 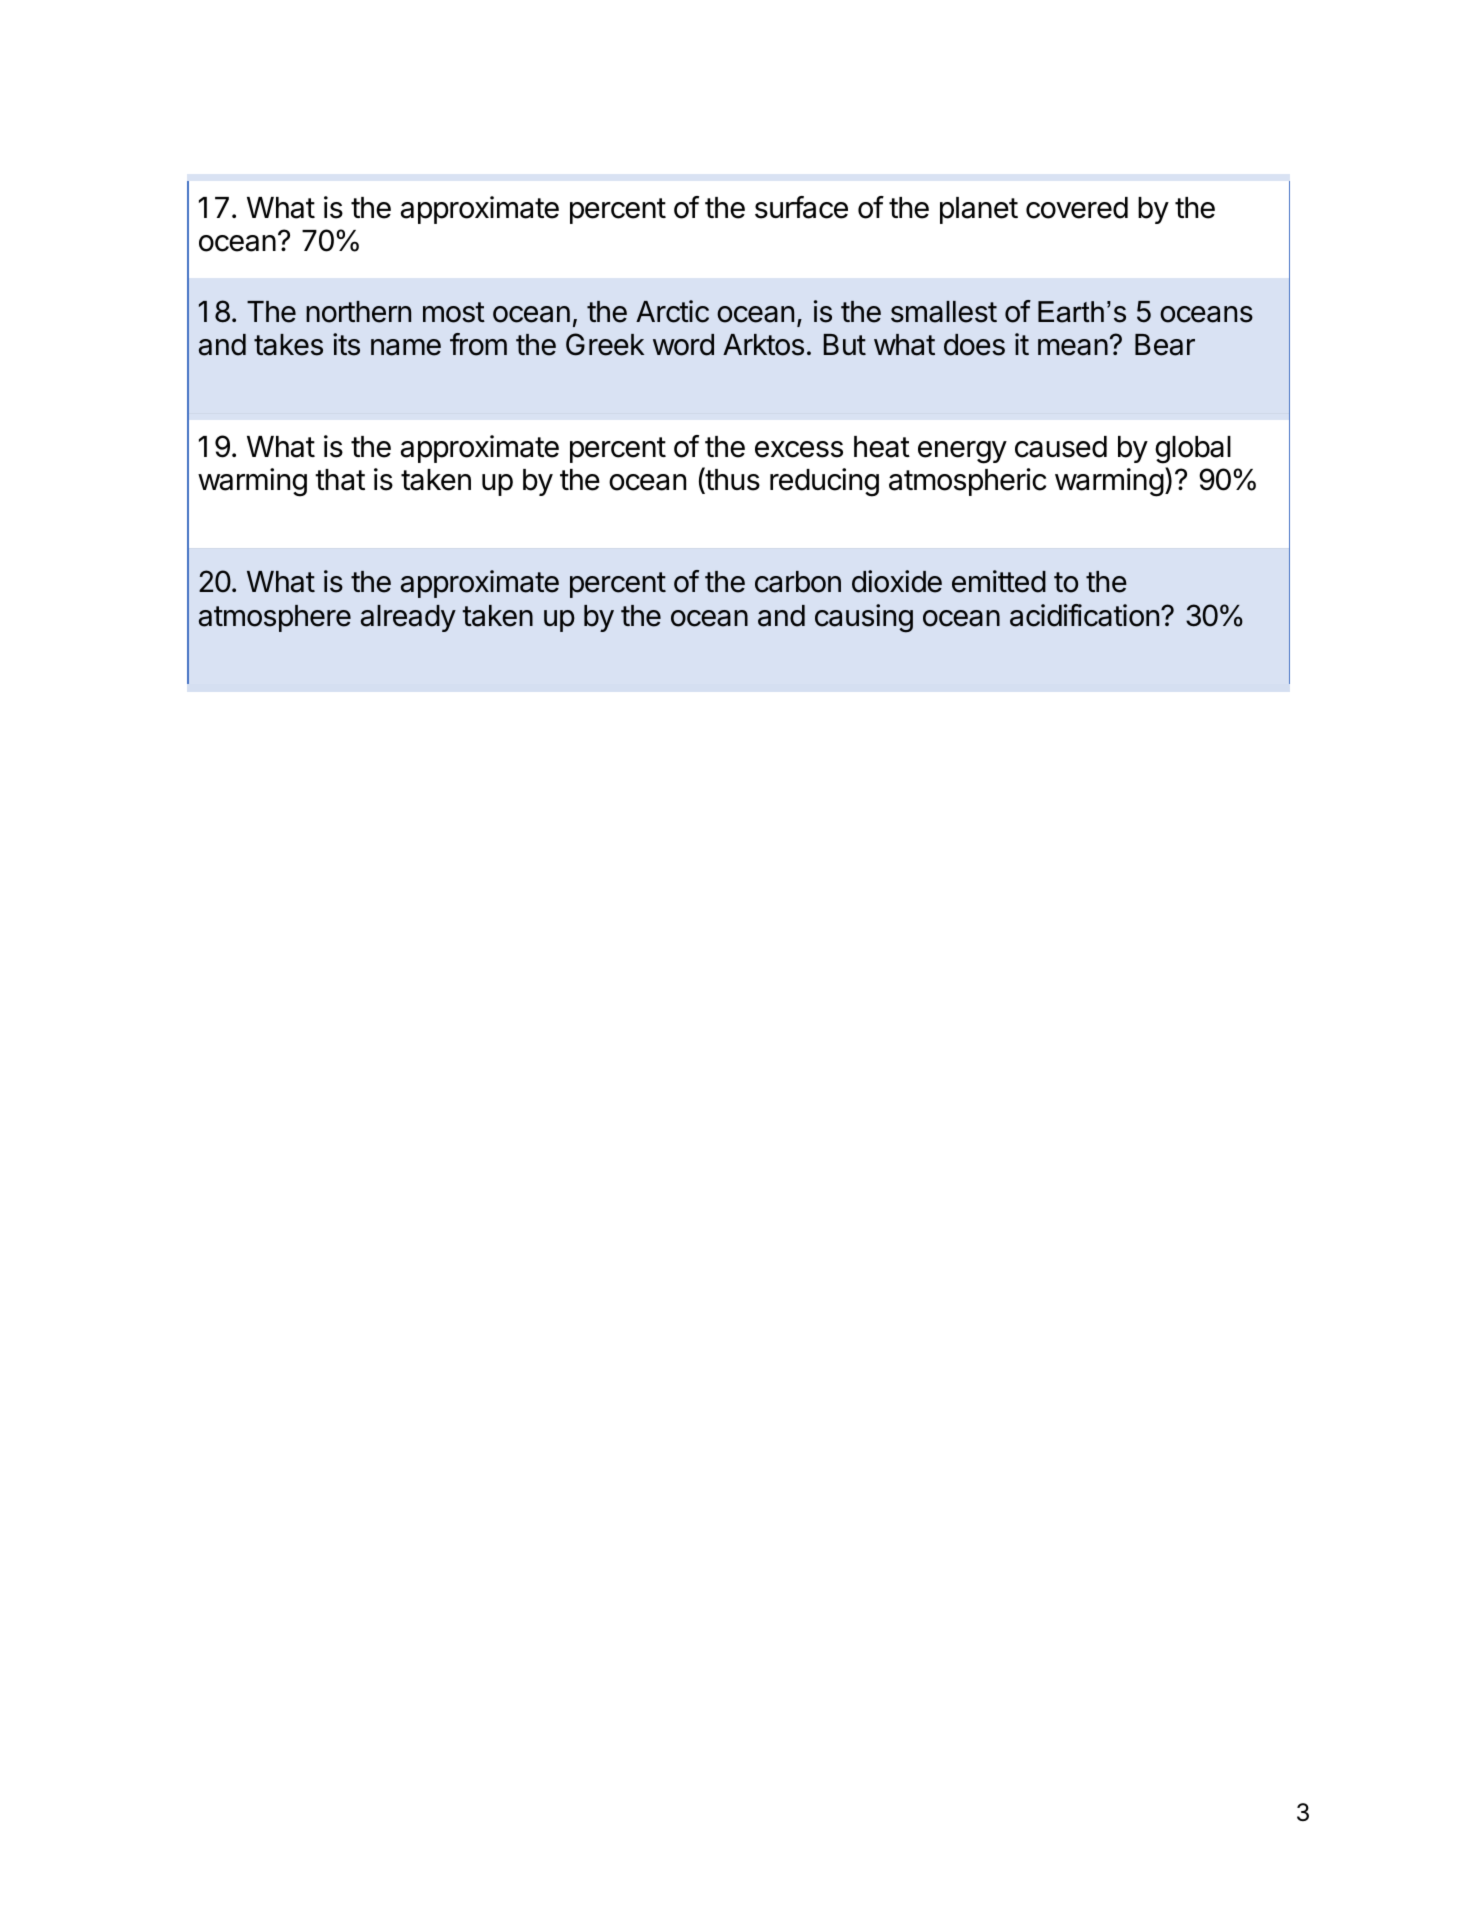 I want to click on covered, so click(x=1077, y=208).
